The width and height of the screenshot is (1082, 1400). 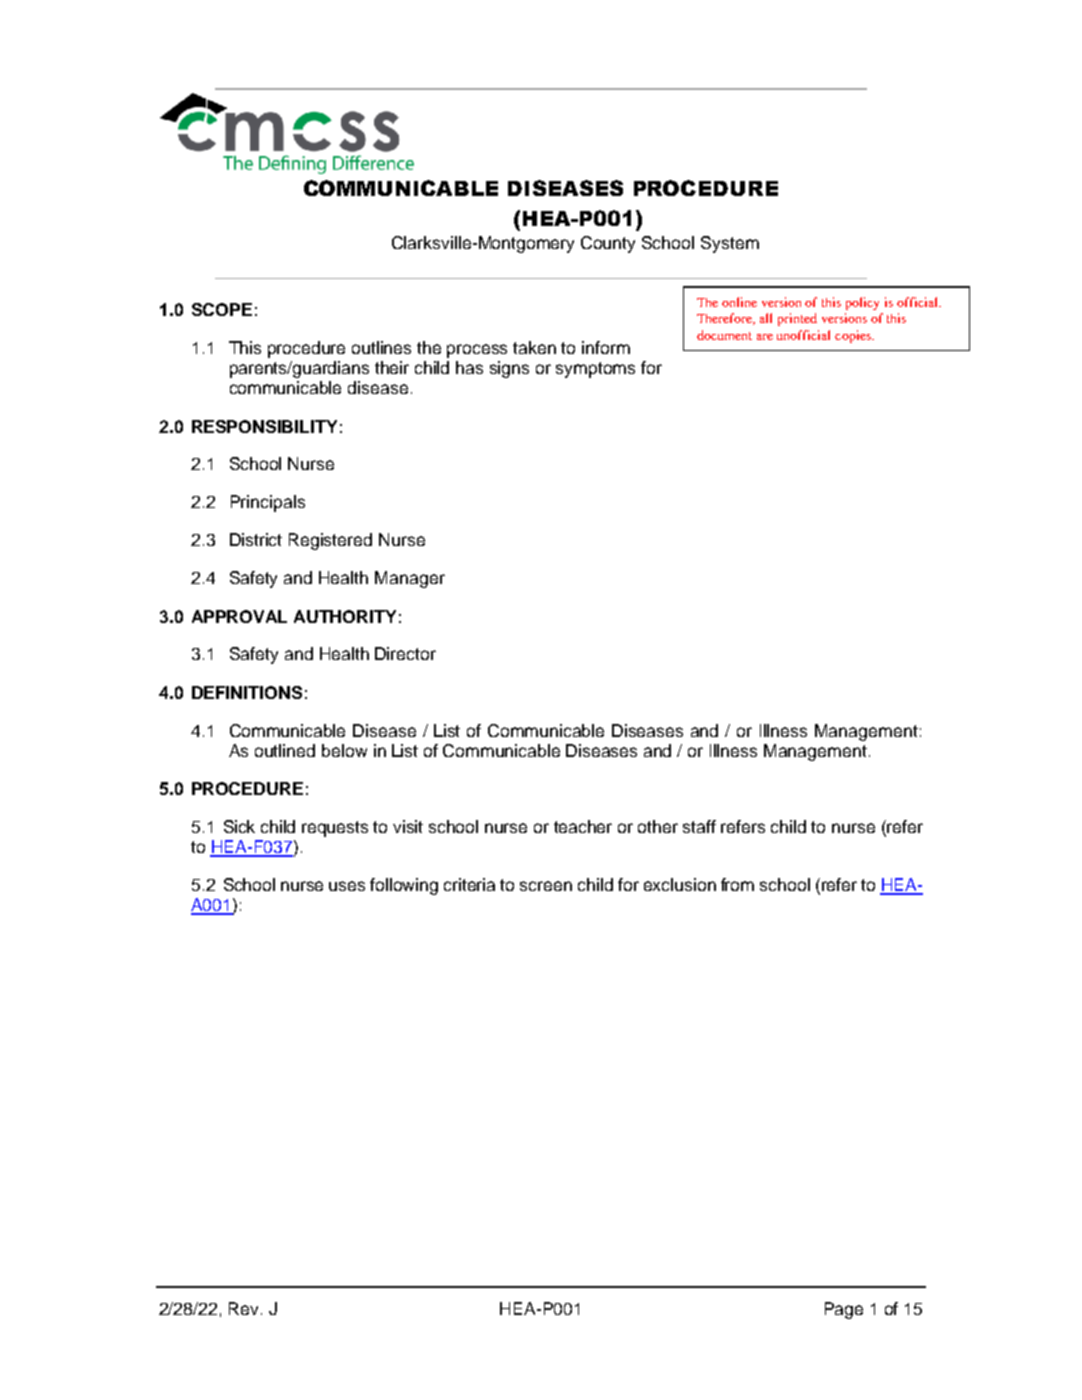 I want to click on teacher, so click(x=583, y=826).
